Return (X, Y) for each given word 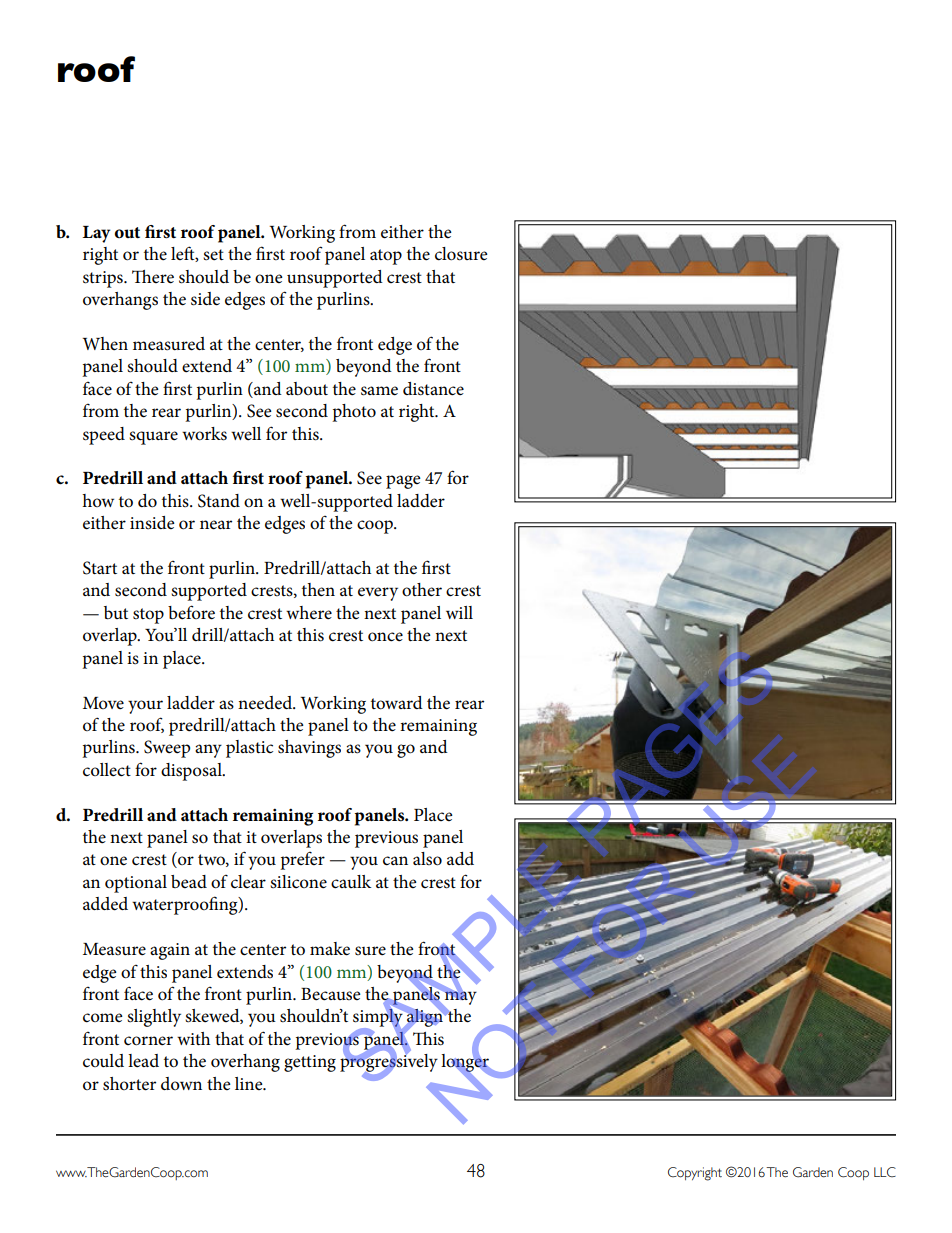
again (170, 951)
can (395, 861)
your (145, 707)
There (153, 277)
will (459, 612)
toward (397, 703)
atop (386, 257)
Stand (219, 501)
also (427, 859)
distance (433, 389)
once (385, 637)
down (181, 1083)
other (422, 590)
